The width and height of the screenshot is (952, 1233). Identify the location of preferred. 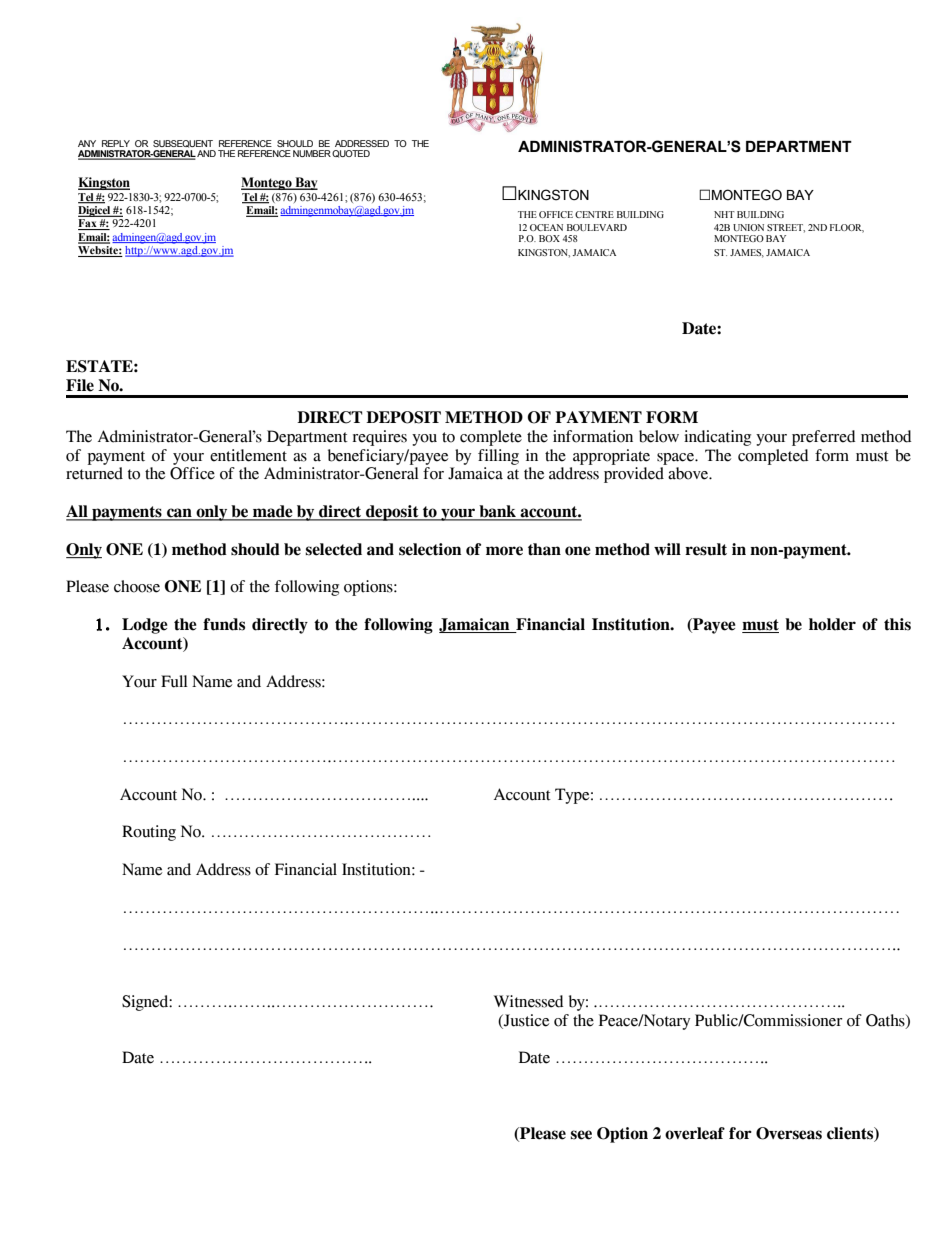
(823, 438).
